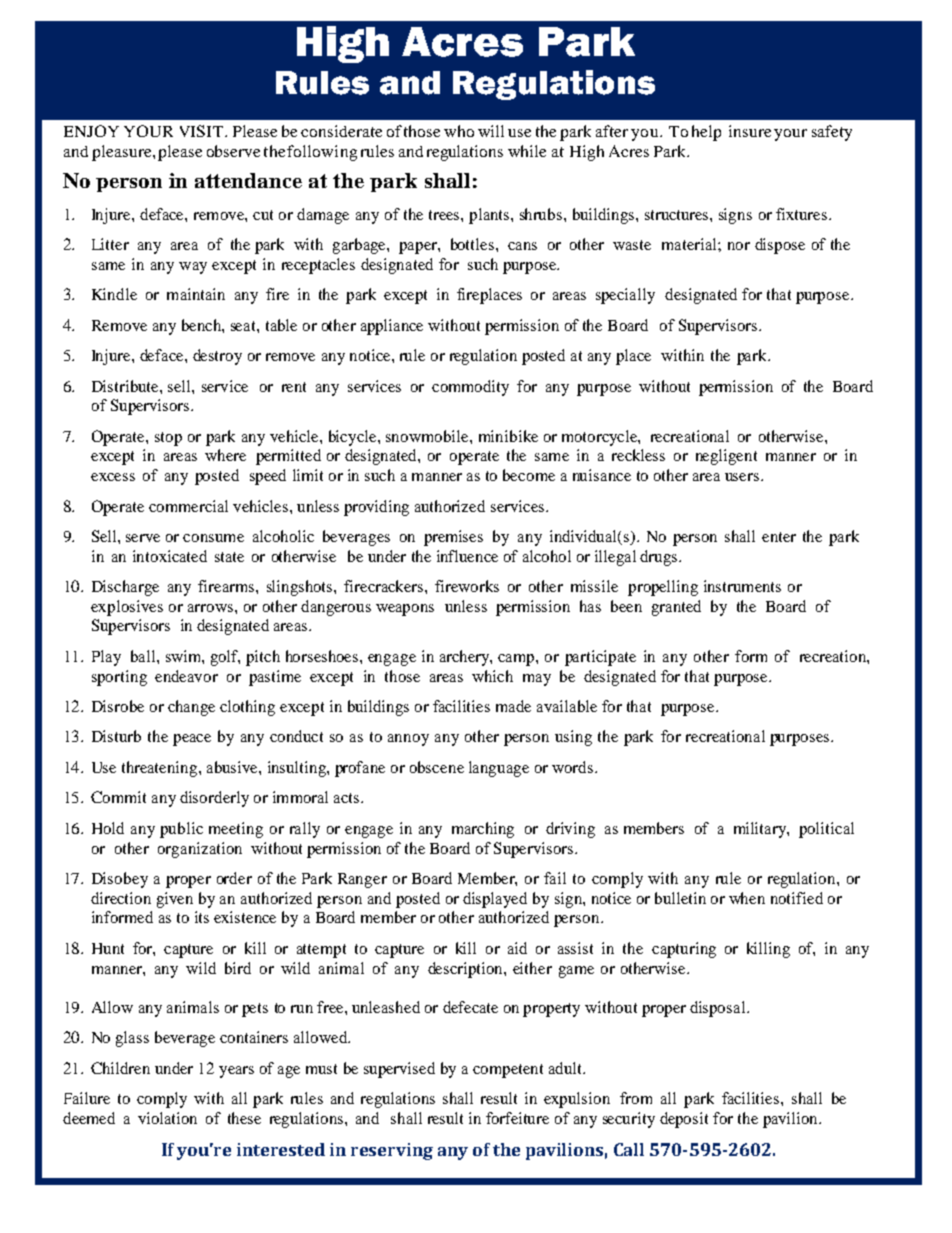 This screenshot has width=952, height=1233. Describe the element at coordinates (517, 1118) in the screenshot. I see `forfeiture` at that location.
